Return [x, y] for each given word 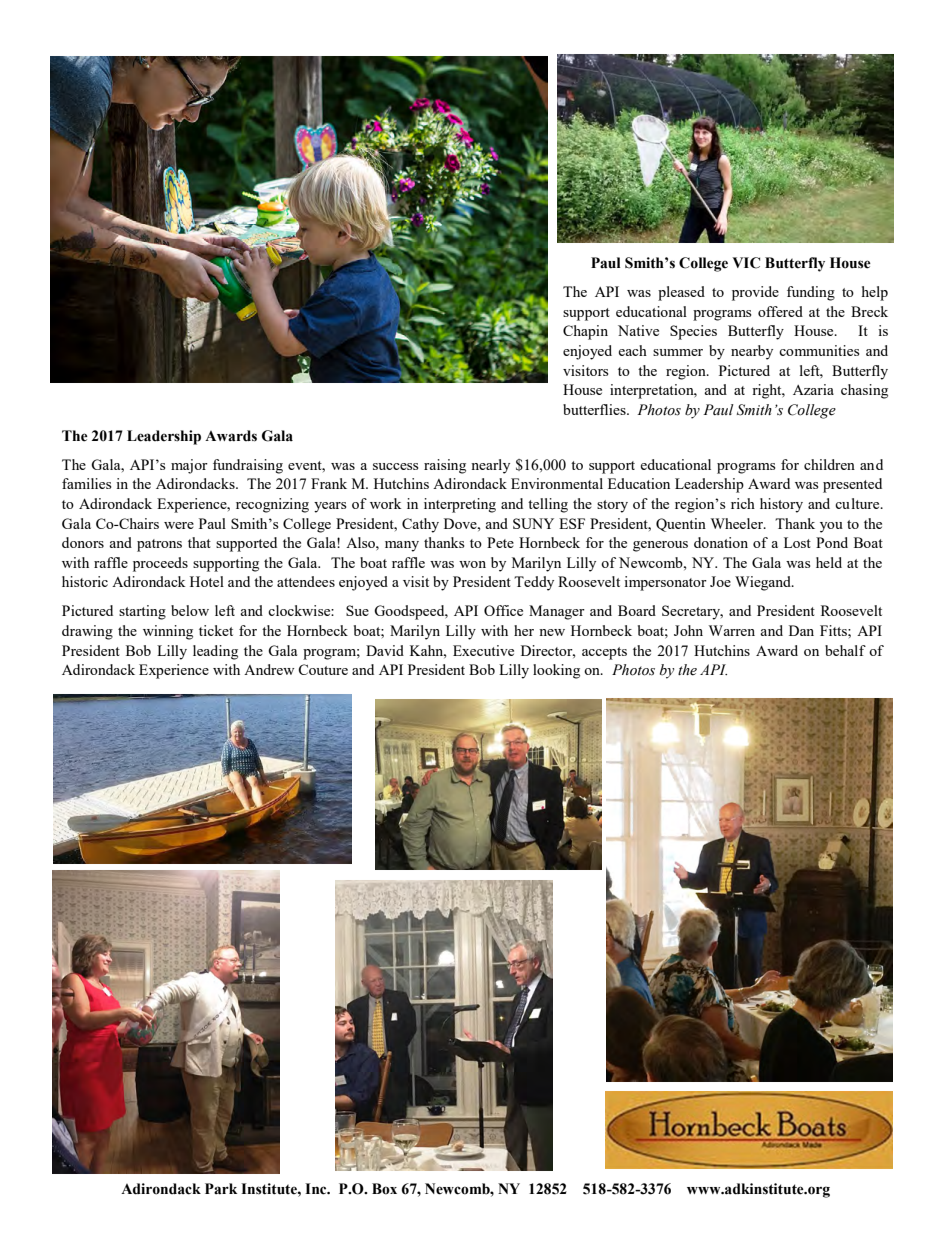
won [472, 564]
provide [755, 293]
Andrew [269, 669]
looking [556, 671]
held [829, 562]
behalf [845, 650]
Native [638, 330]
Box [384, 1189]
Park [221, 1189]
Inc [317, 1189]
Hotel [207, 581]
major [189, 466]
